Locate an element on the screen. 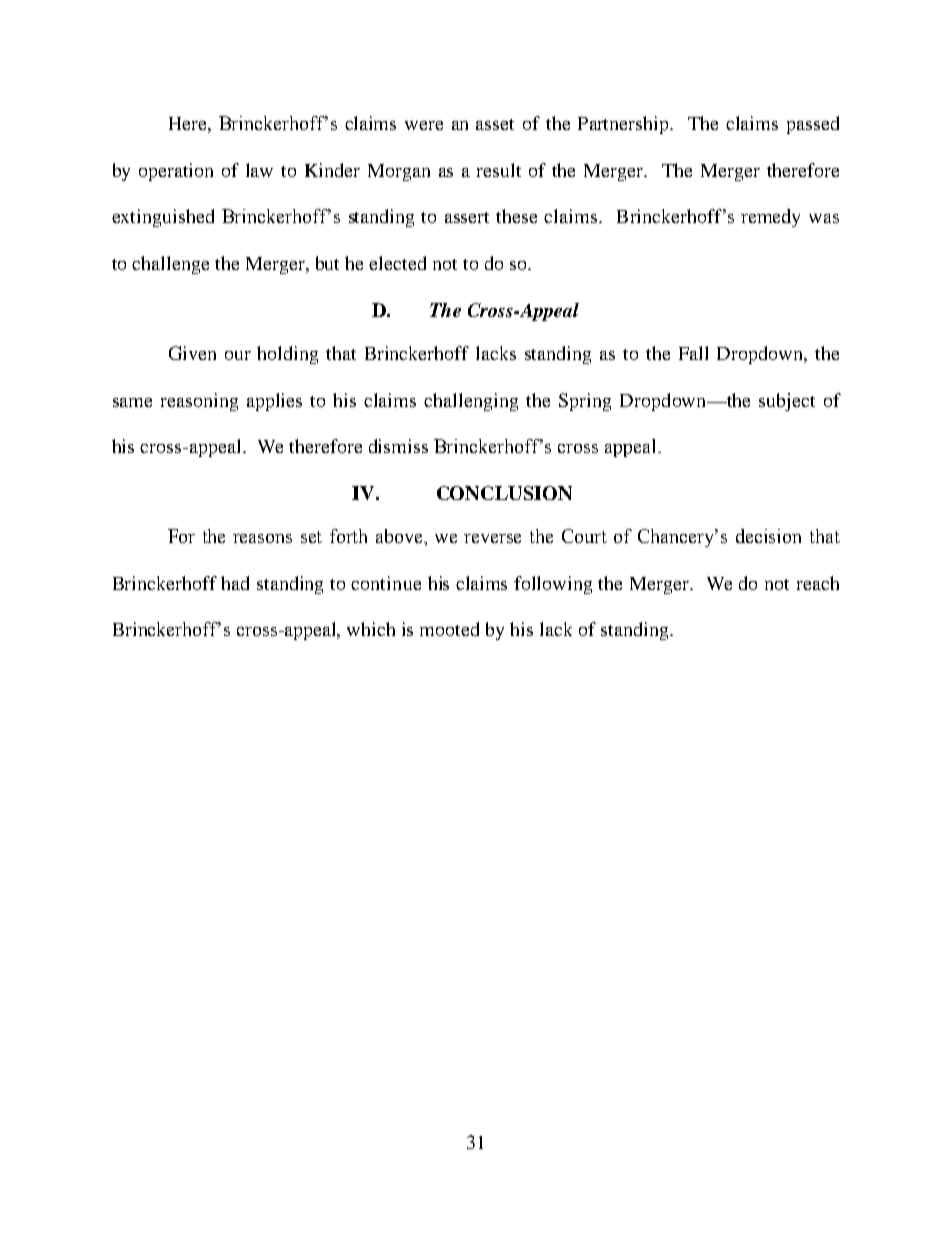  reach is located at coordinates (818, 583).
